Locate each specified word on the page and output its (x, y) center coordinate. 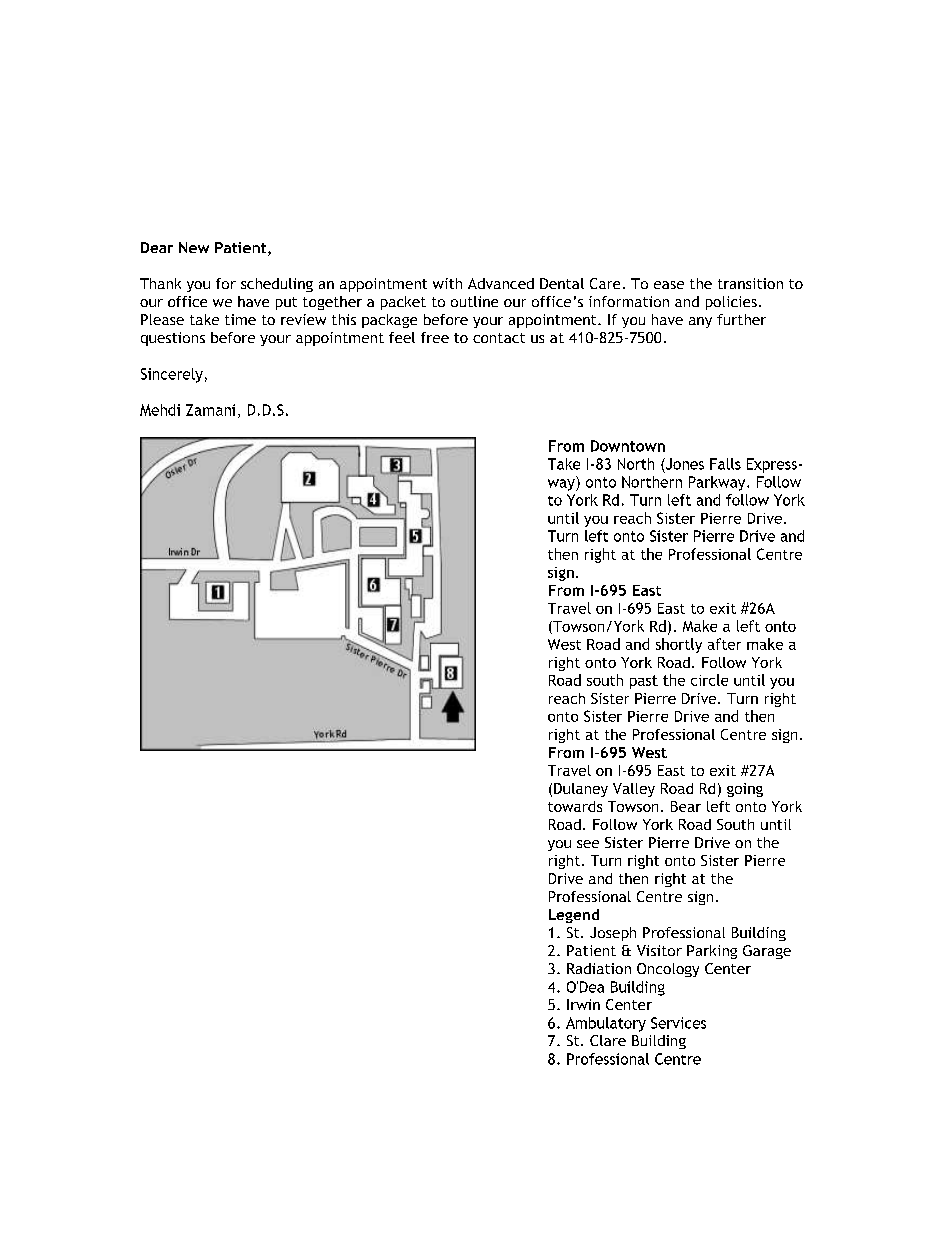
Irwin (583, 1004)
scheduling (277, 285)
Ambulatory (606, 1024)
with (447, 283)
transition (750, 283)
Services (678, 1023)
